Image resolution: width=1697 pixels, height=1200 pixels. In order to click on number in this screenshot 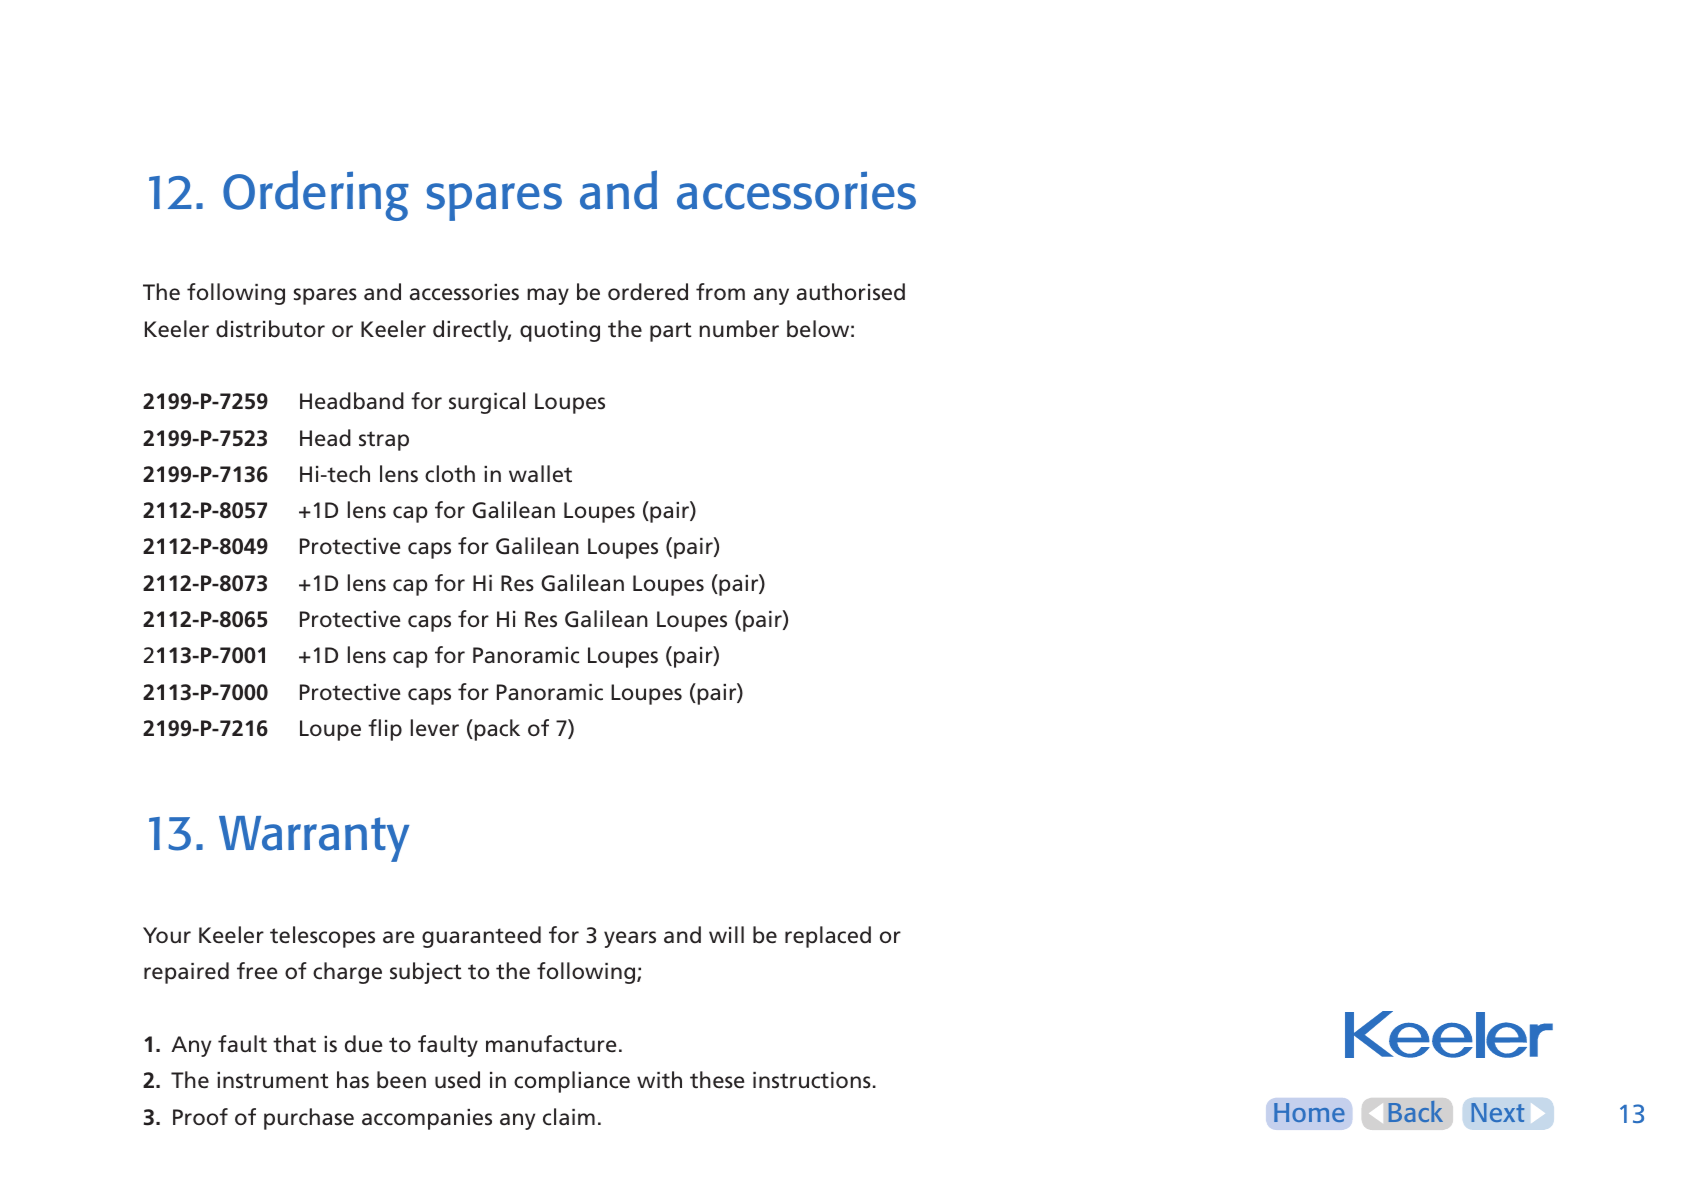, I will do `click(739, 329)`.
